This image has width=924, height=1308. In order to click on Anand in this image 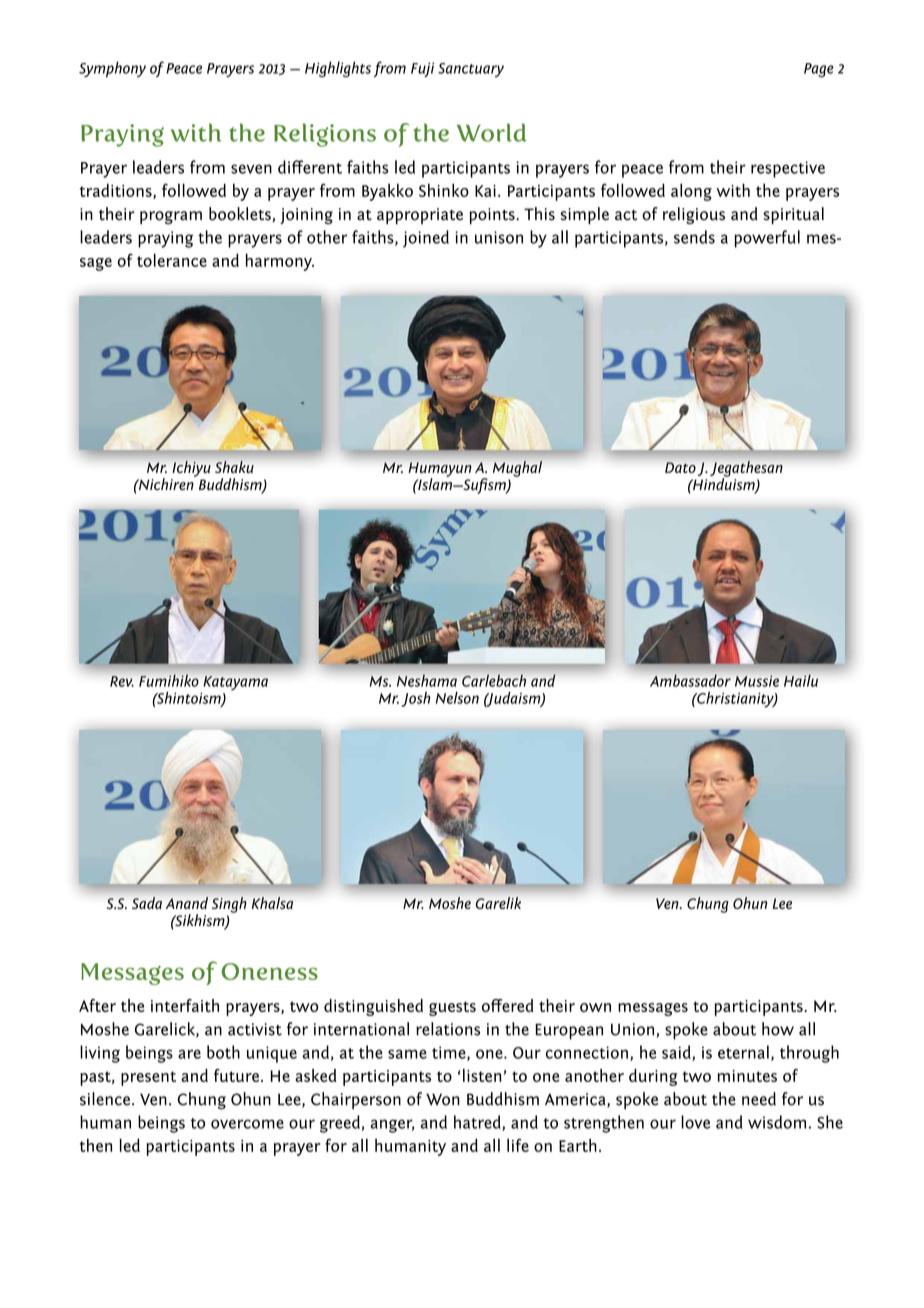, I will do `click(187, 903)`.
